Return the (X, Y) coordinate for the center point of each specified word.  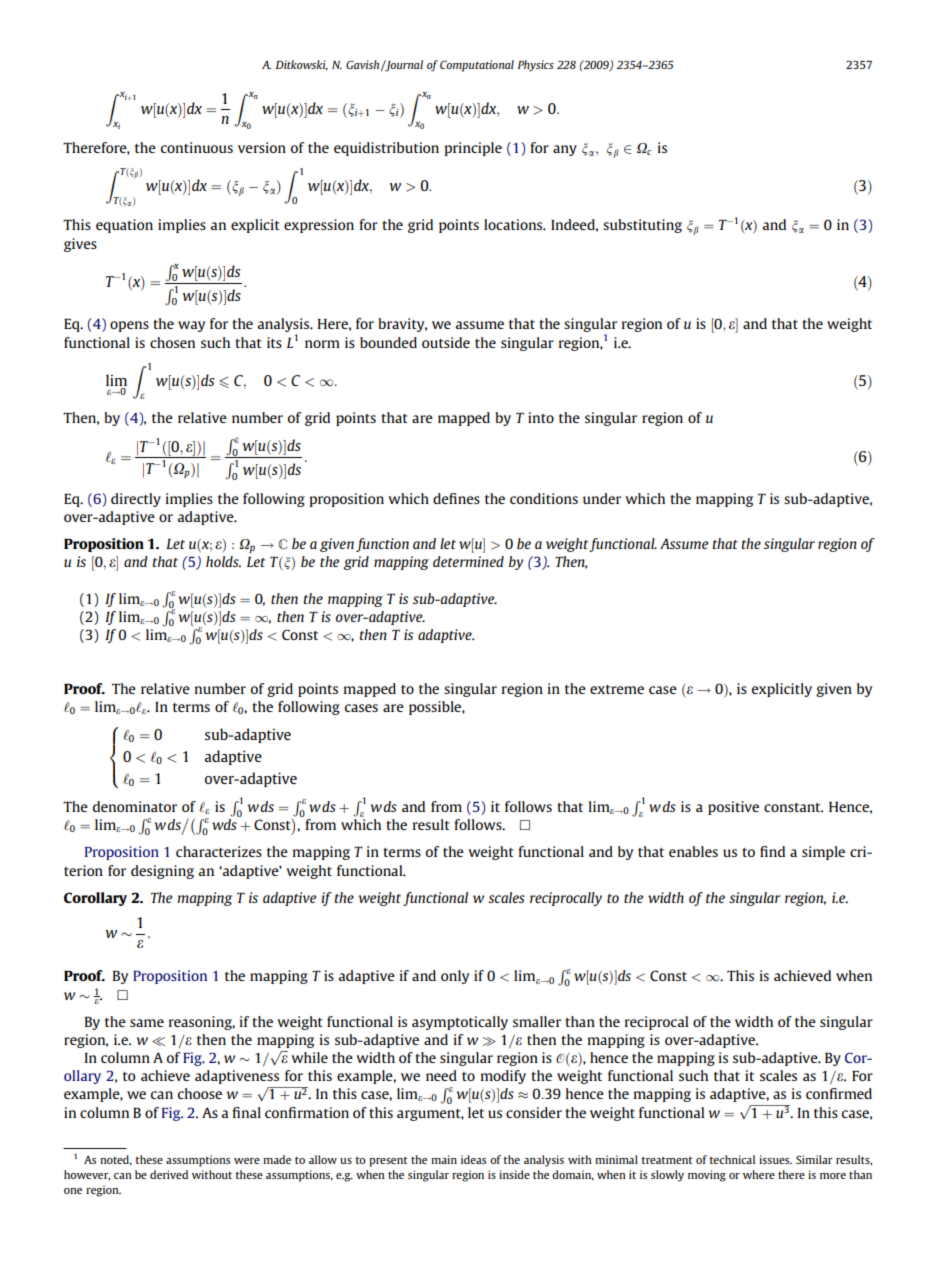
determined (468, 561)
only (455, 977)
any (565, 150)
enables (693, 851)
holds (223, 561)
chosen (172, 342)
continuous (197, 147)
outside (446, 342)
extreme (617, 689)
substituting (642, 226)
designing (162, 872)
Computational (477, 66)
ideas (473, 1159)
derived (169, 1174)
